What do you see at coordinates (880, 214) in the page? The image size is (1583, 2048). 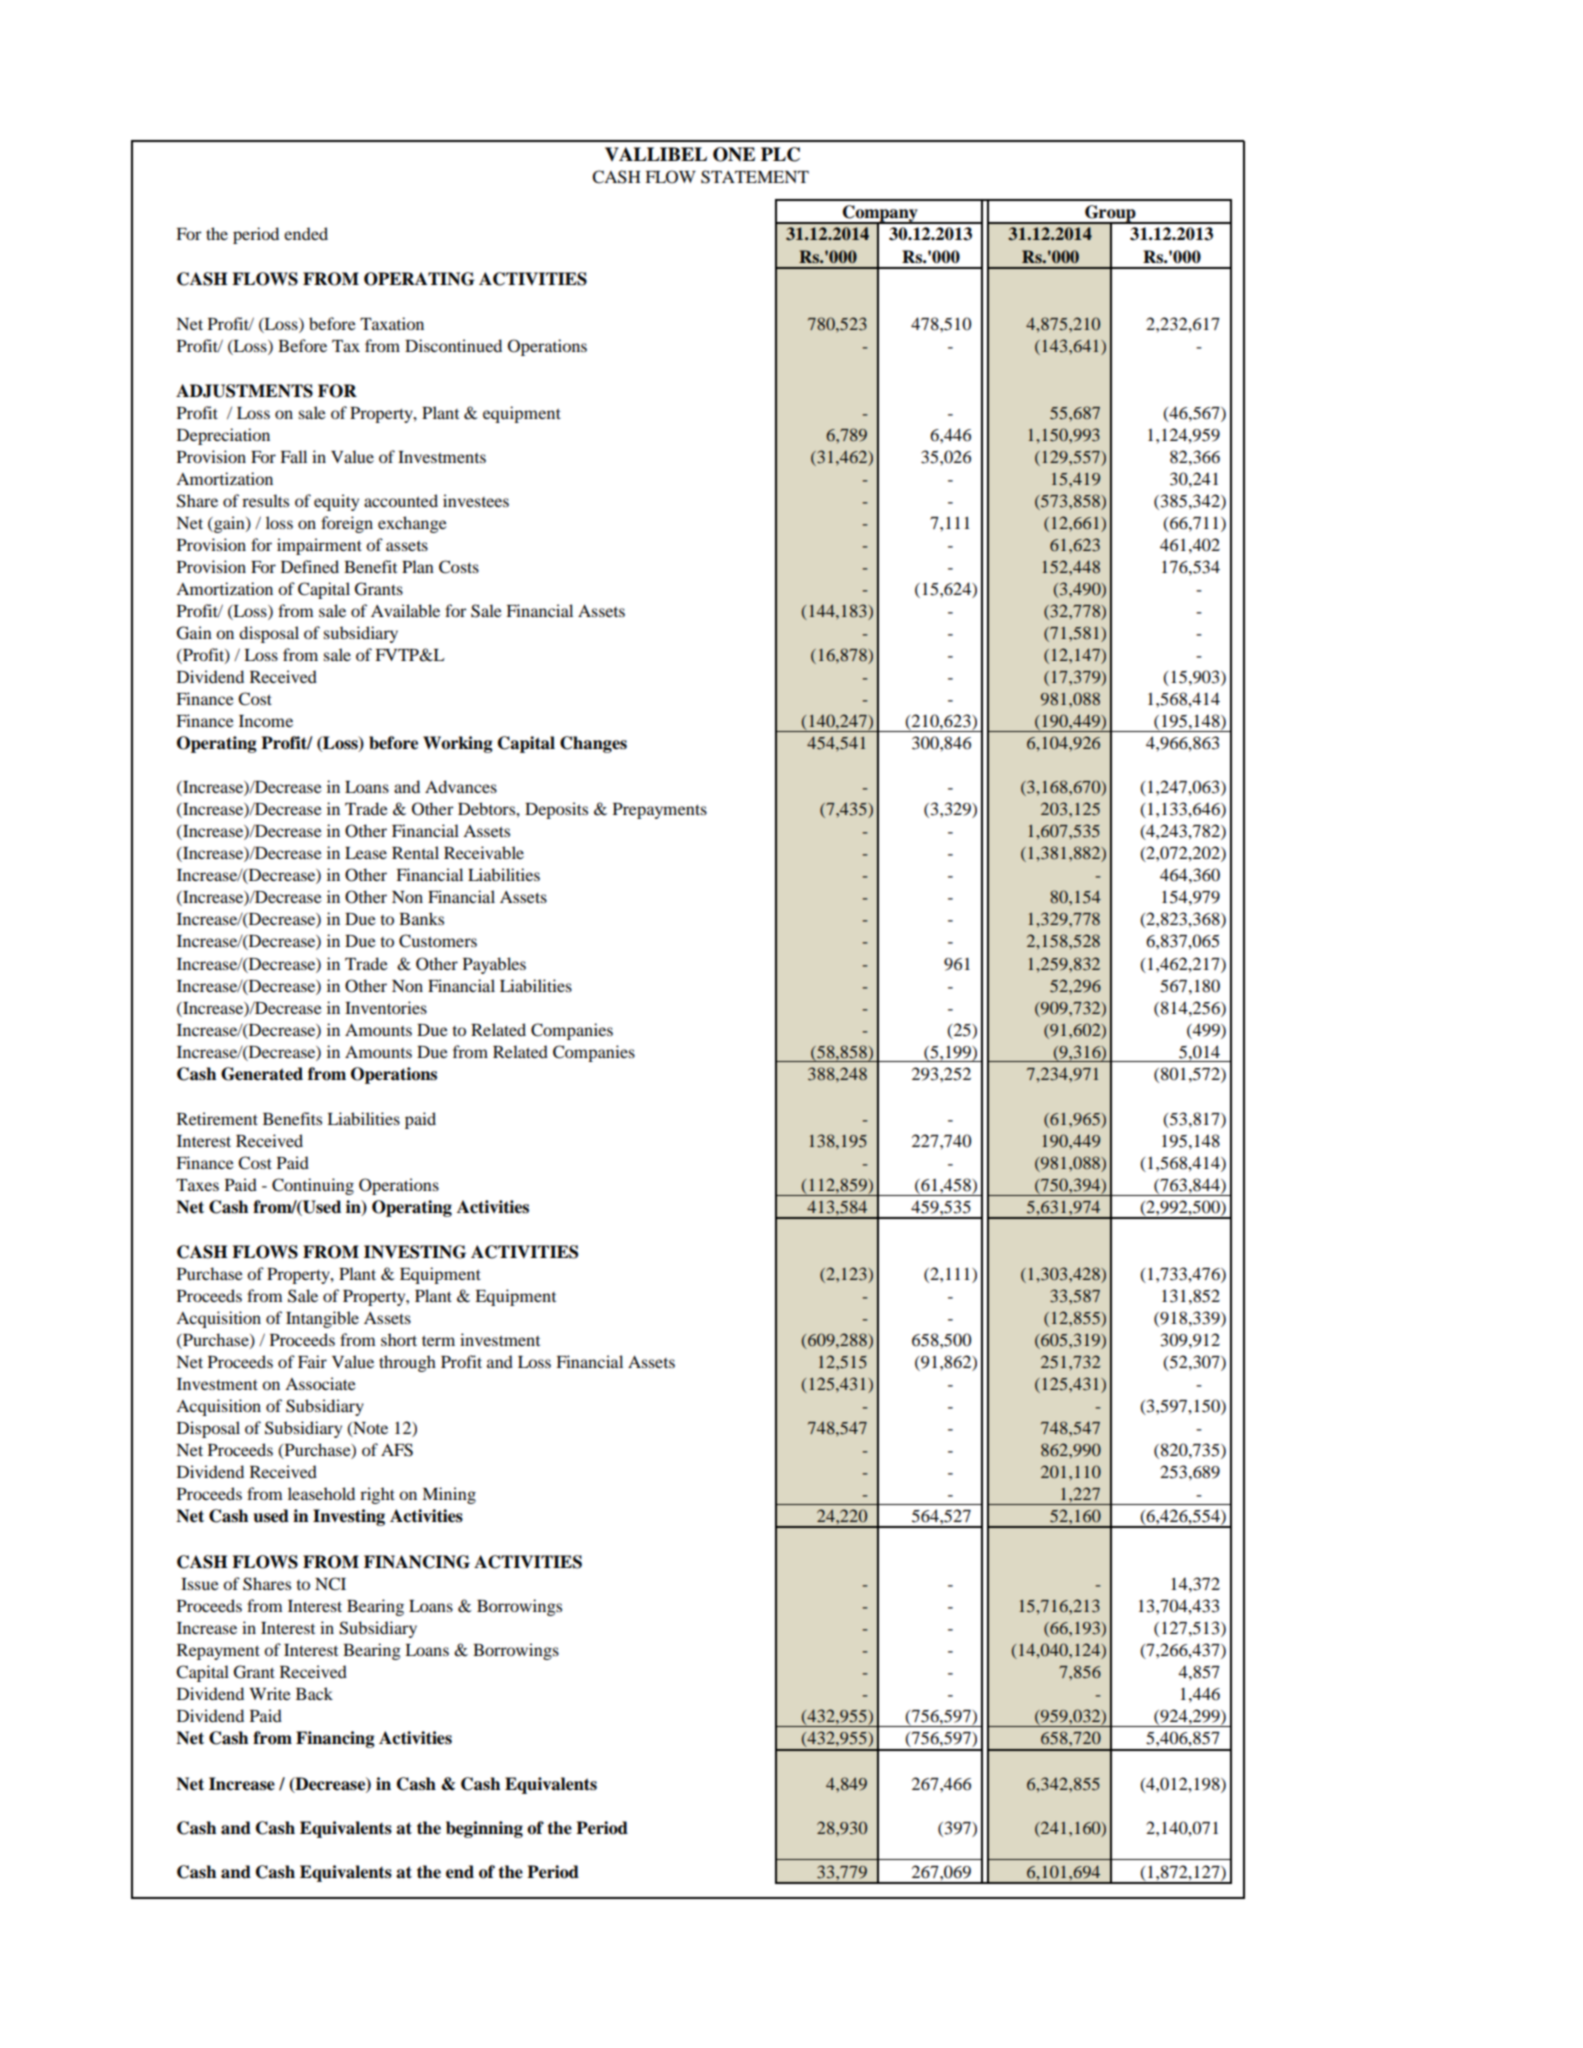 I see `Company` at bounding box center [880, 214].
